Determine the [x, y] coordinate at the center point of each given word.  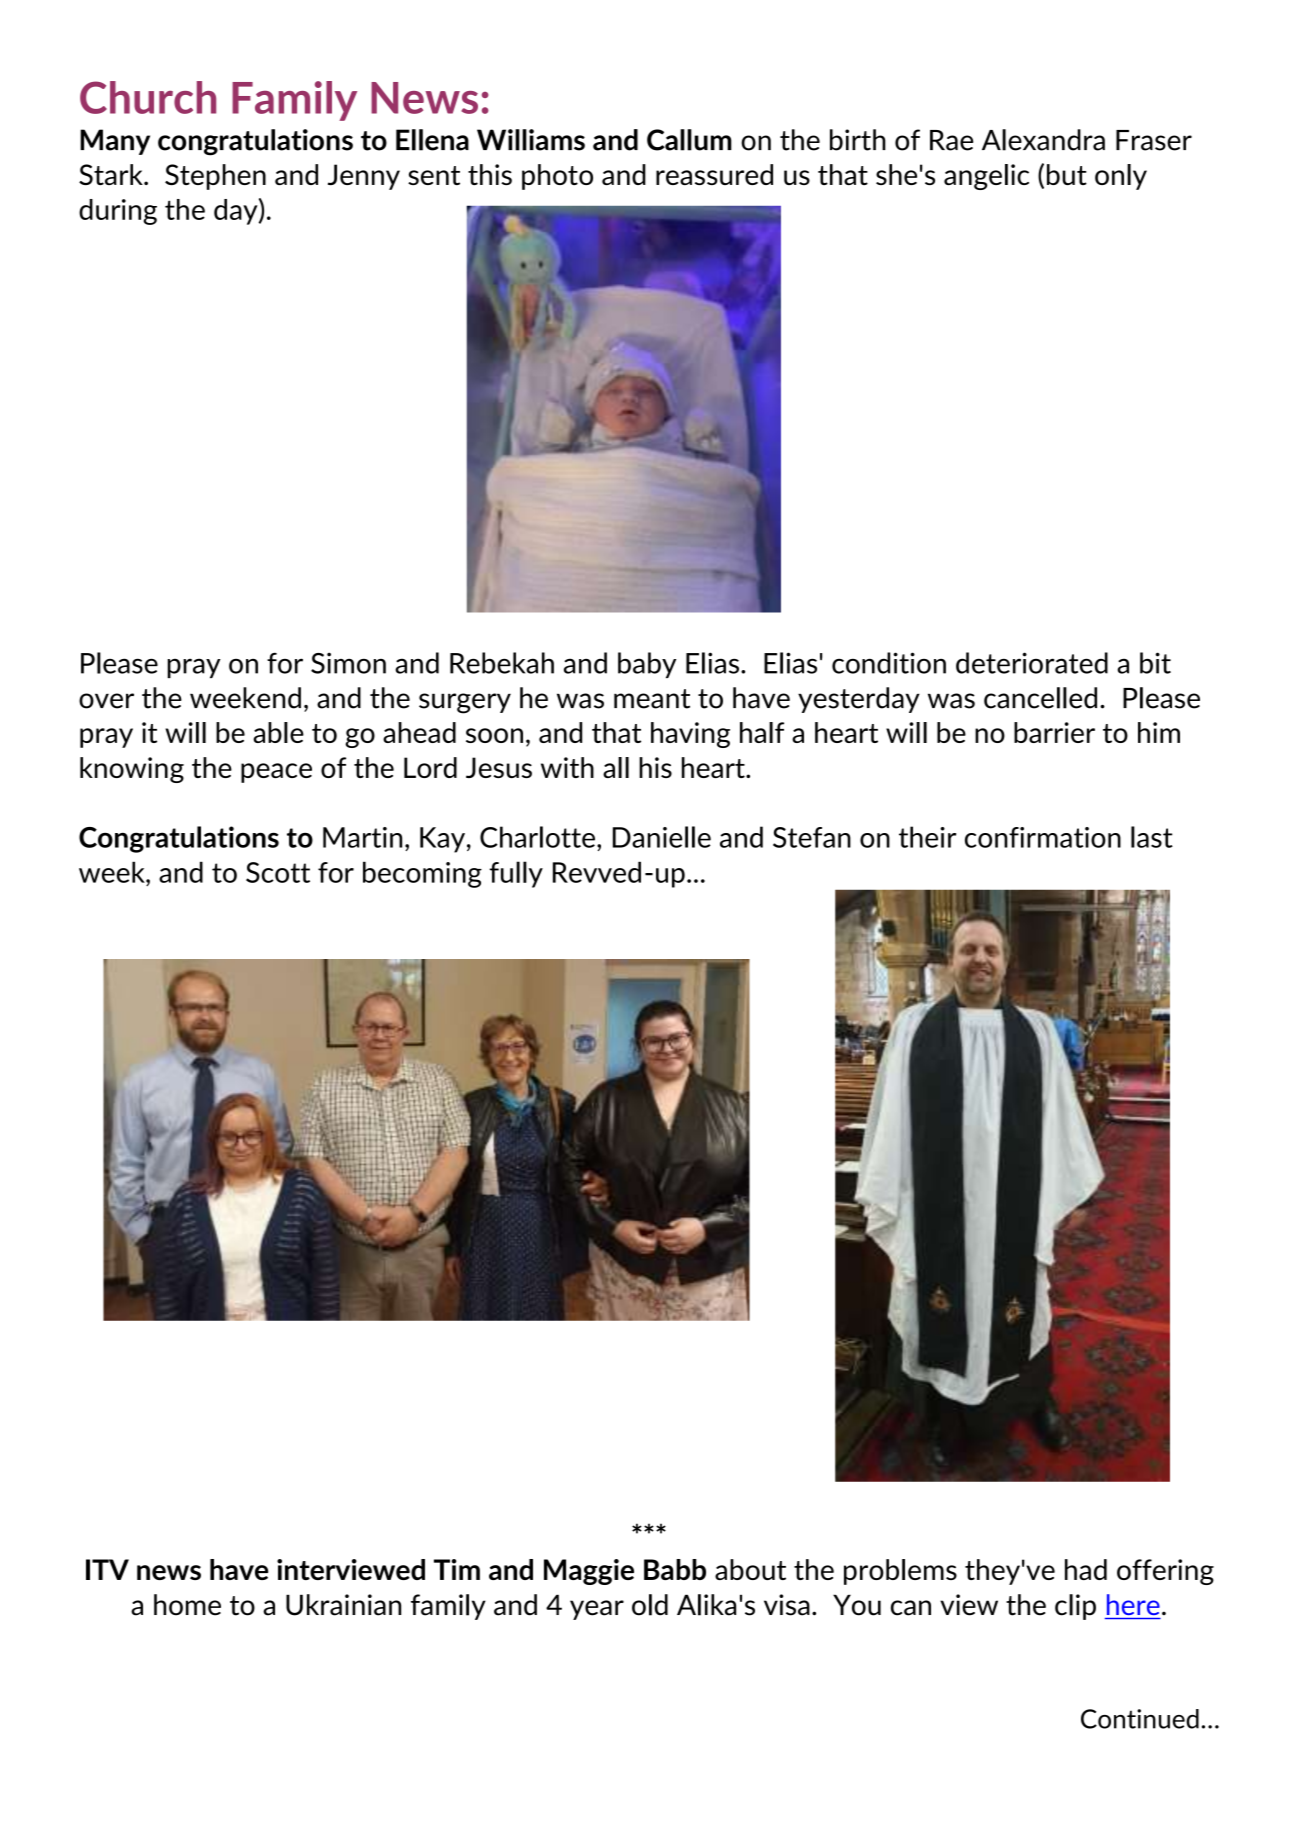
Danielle [662, 837]
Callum [689, 140]
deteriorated [1032, 663]
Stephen [215, 177]
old [650, 1605]
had [1086, 1569]
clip [1075, 1607]
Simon [348, 663]
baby [647, 665]
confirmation [1043, 837]
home [187, 1605]
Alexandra [1043, 140]
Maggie [589, 1572]
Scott [278, 872]
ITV [107, 1569]
